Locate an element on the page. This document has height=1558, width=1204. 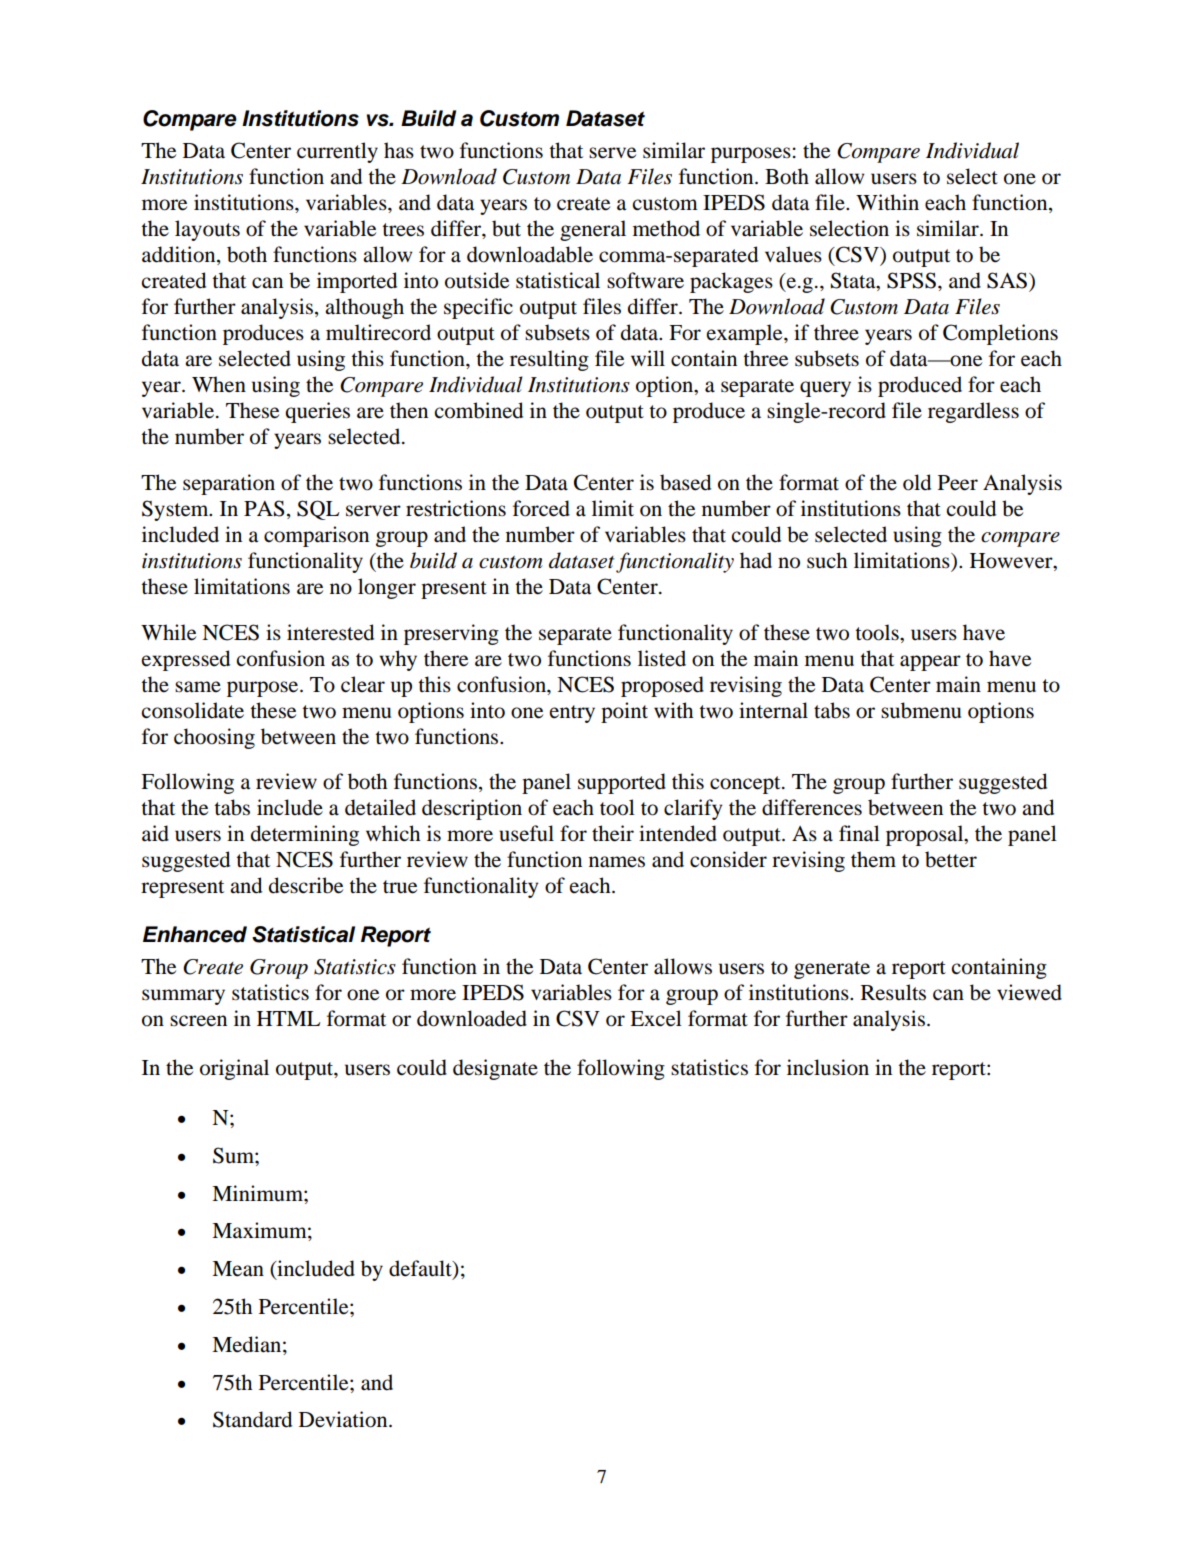
PAS is located at coordinates (264, 508).
